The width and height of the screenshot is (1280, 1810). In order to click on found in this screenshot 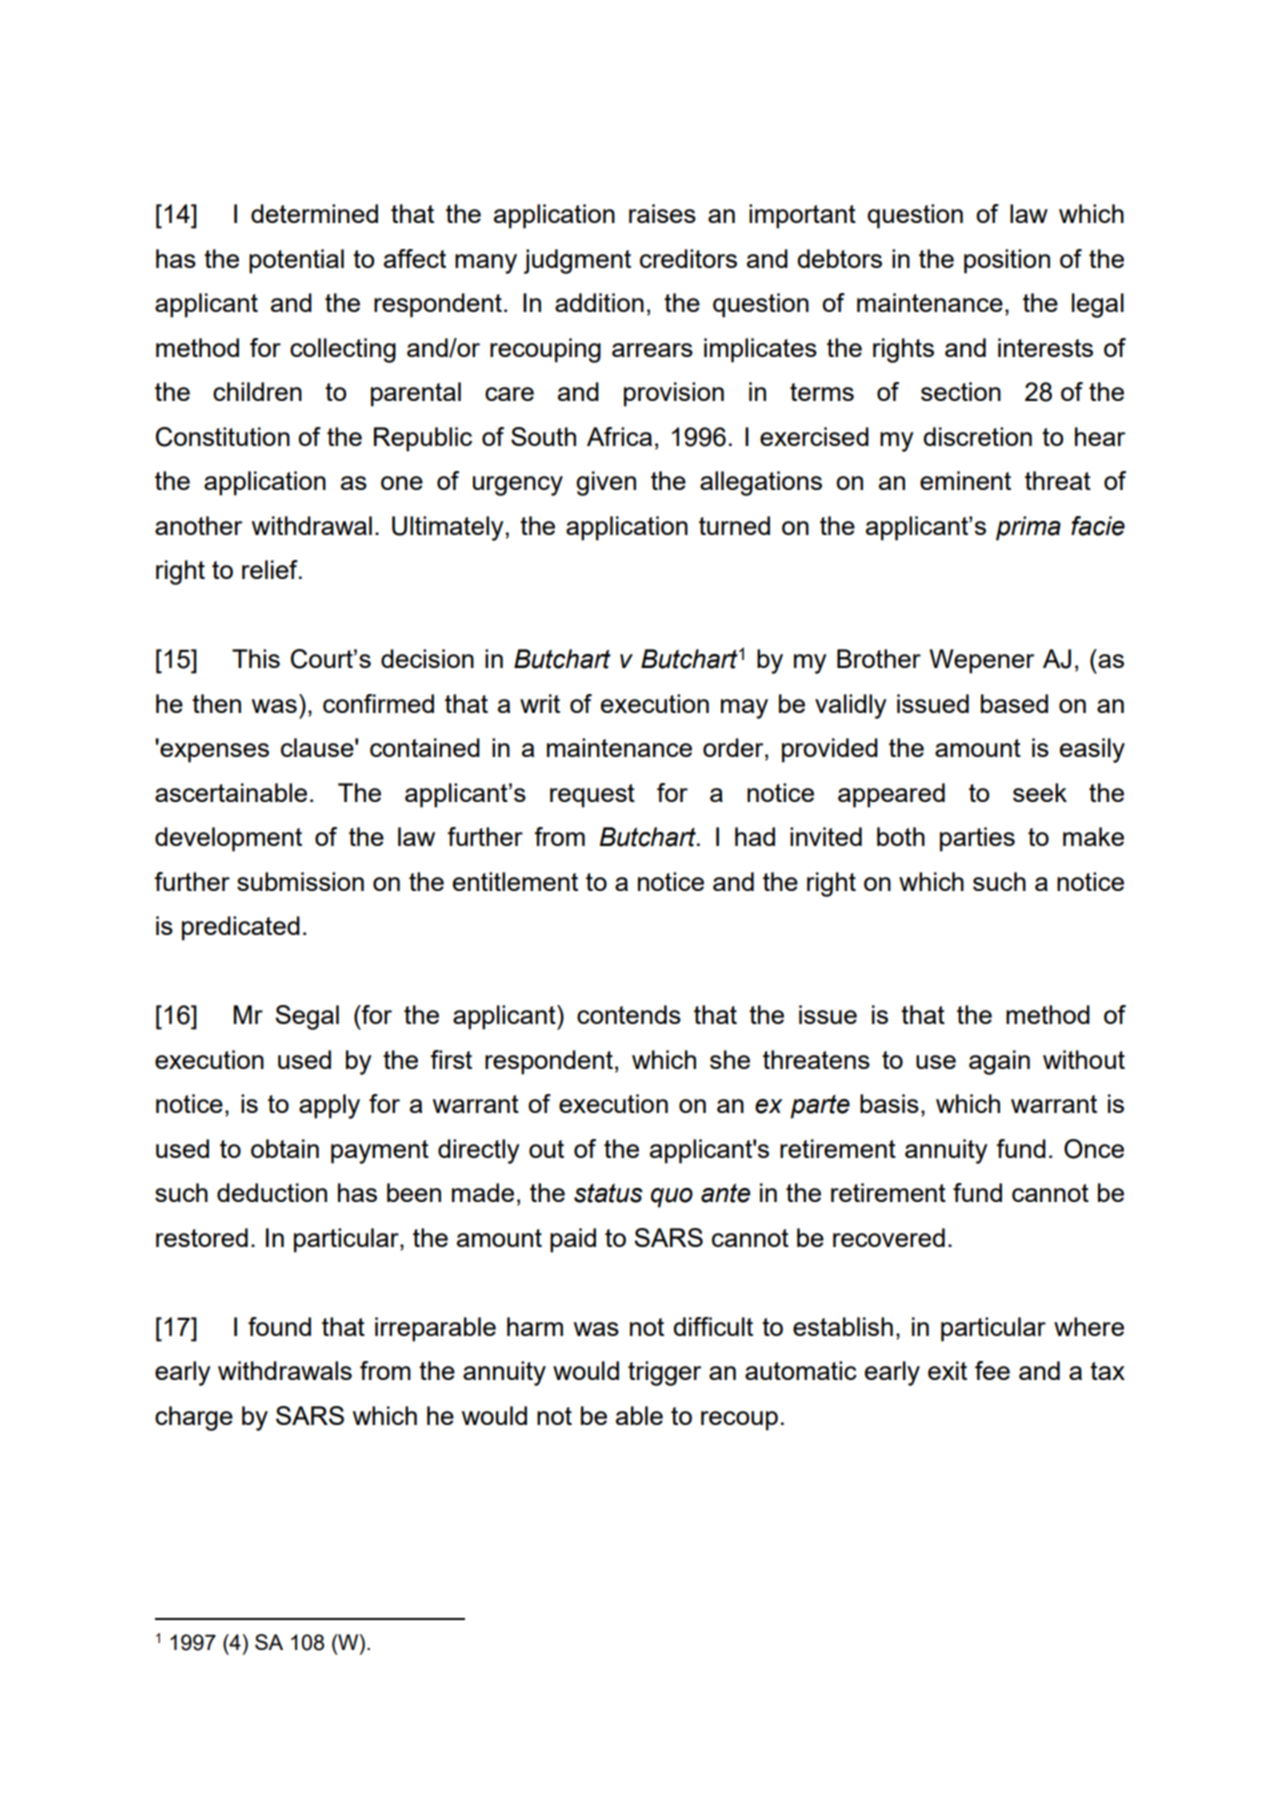, I will do `click(279, 1326)`.
